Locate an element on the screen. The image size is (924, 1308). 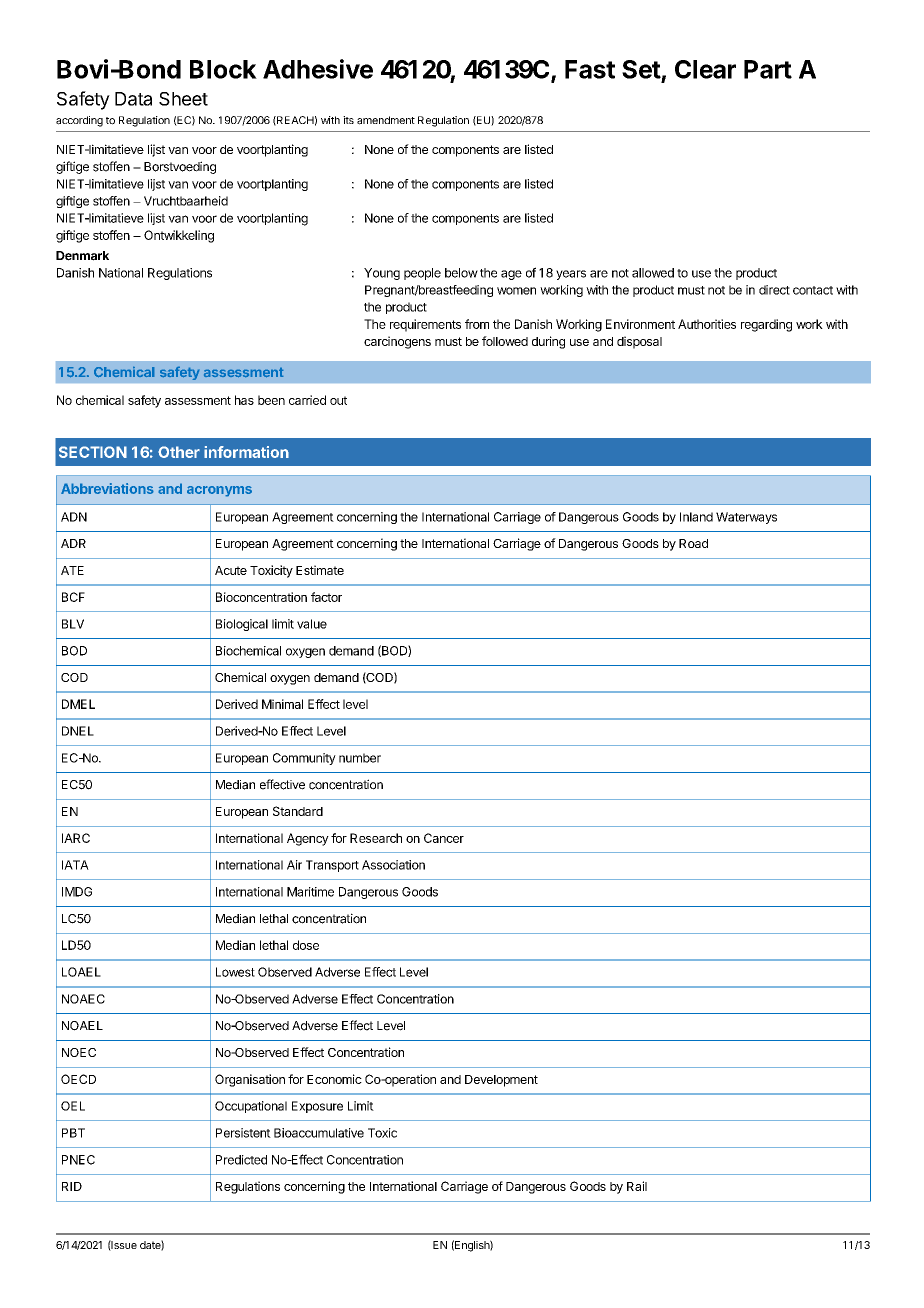
factor is located at coordinates (326, 597).
